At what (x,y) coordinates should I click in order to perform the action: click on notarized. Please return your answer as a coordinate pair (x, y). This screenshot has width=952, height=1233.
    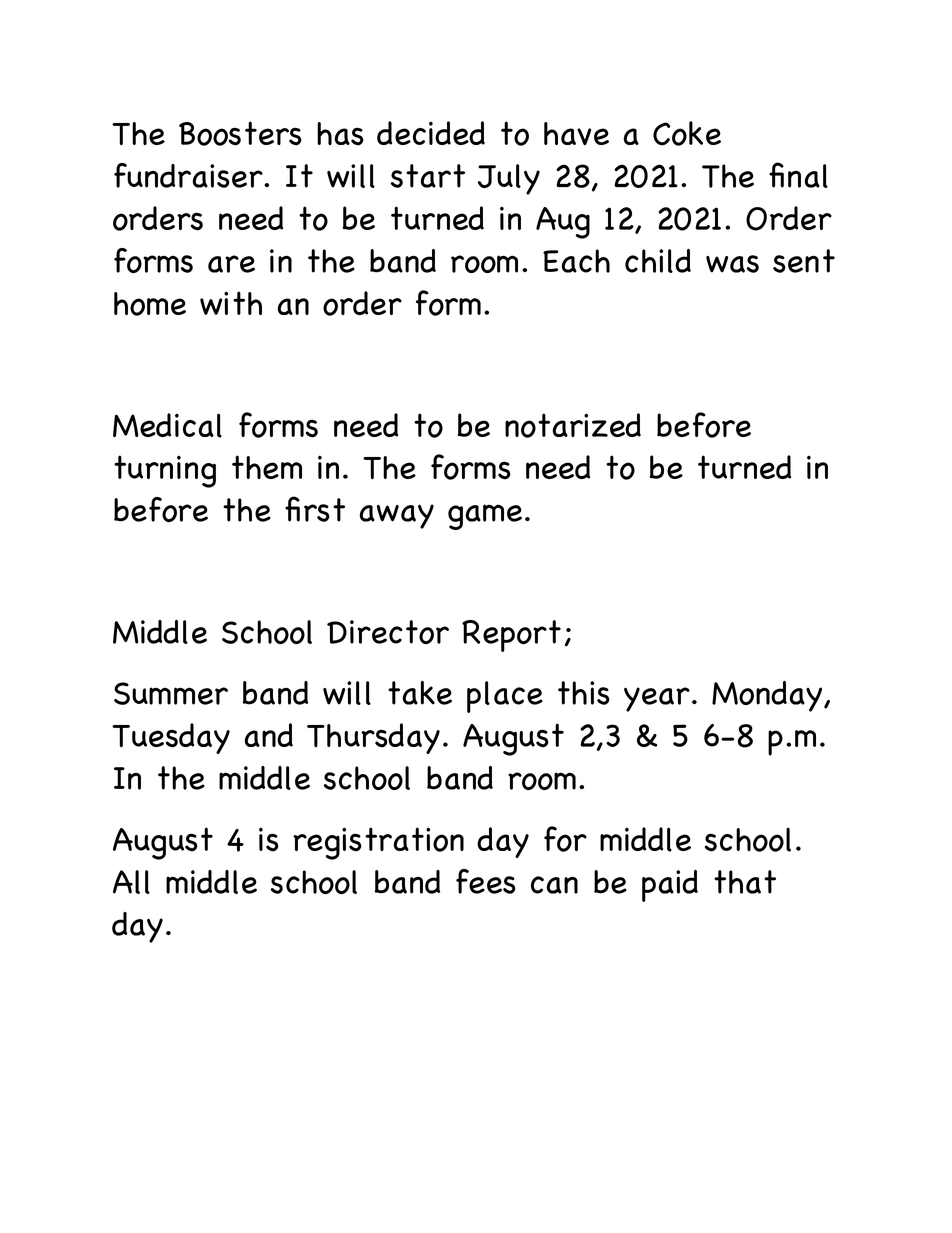
    Looking at the image, I should click on (573, 425).
